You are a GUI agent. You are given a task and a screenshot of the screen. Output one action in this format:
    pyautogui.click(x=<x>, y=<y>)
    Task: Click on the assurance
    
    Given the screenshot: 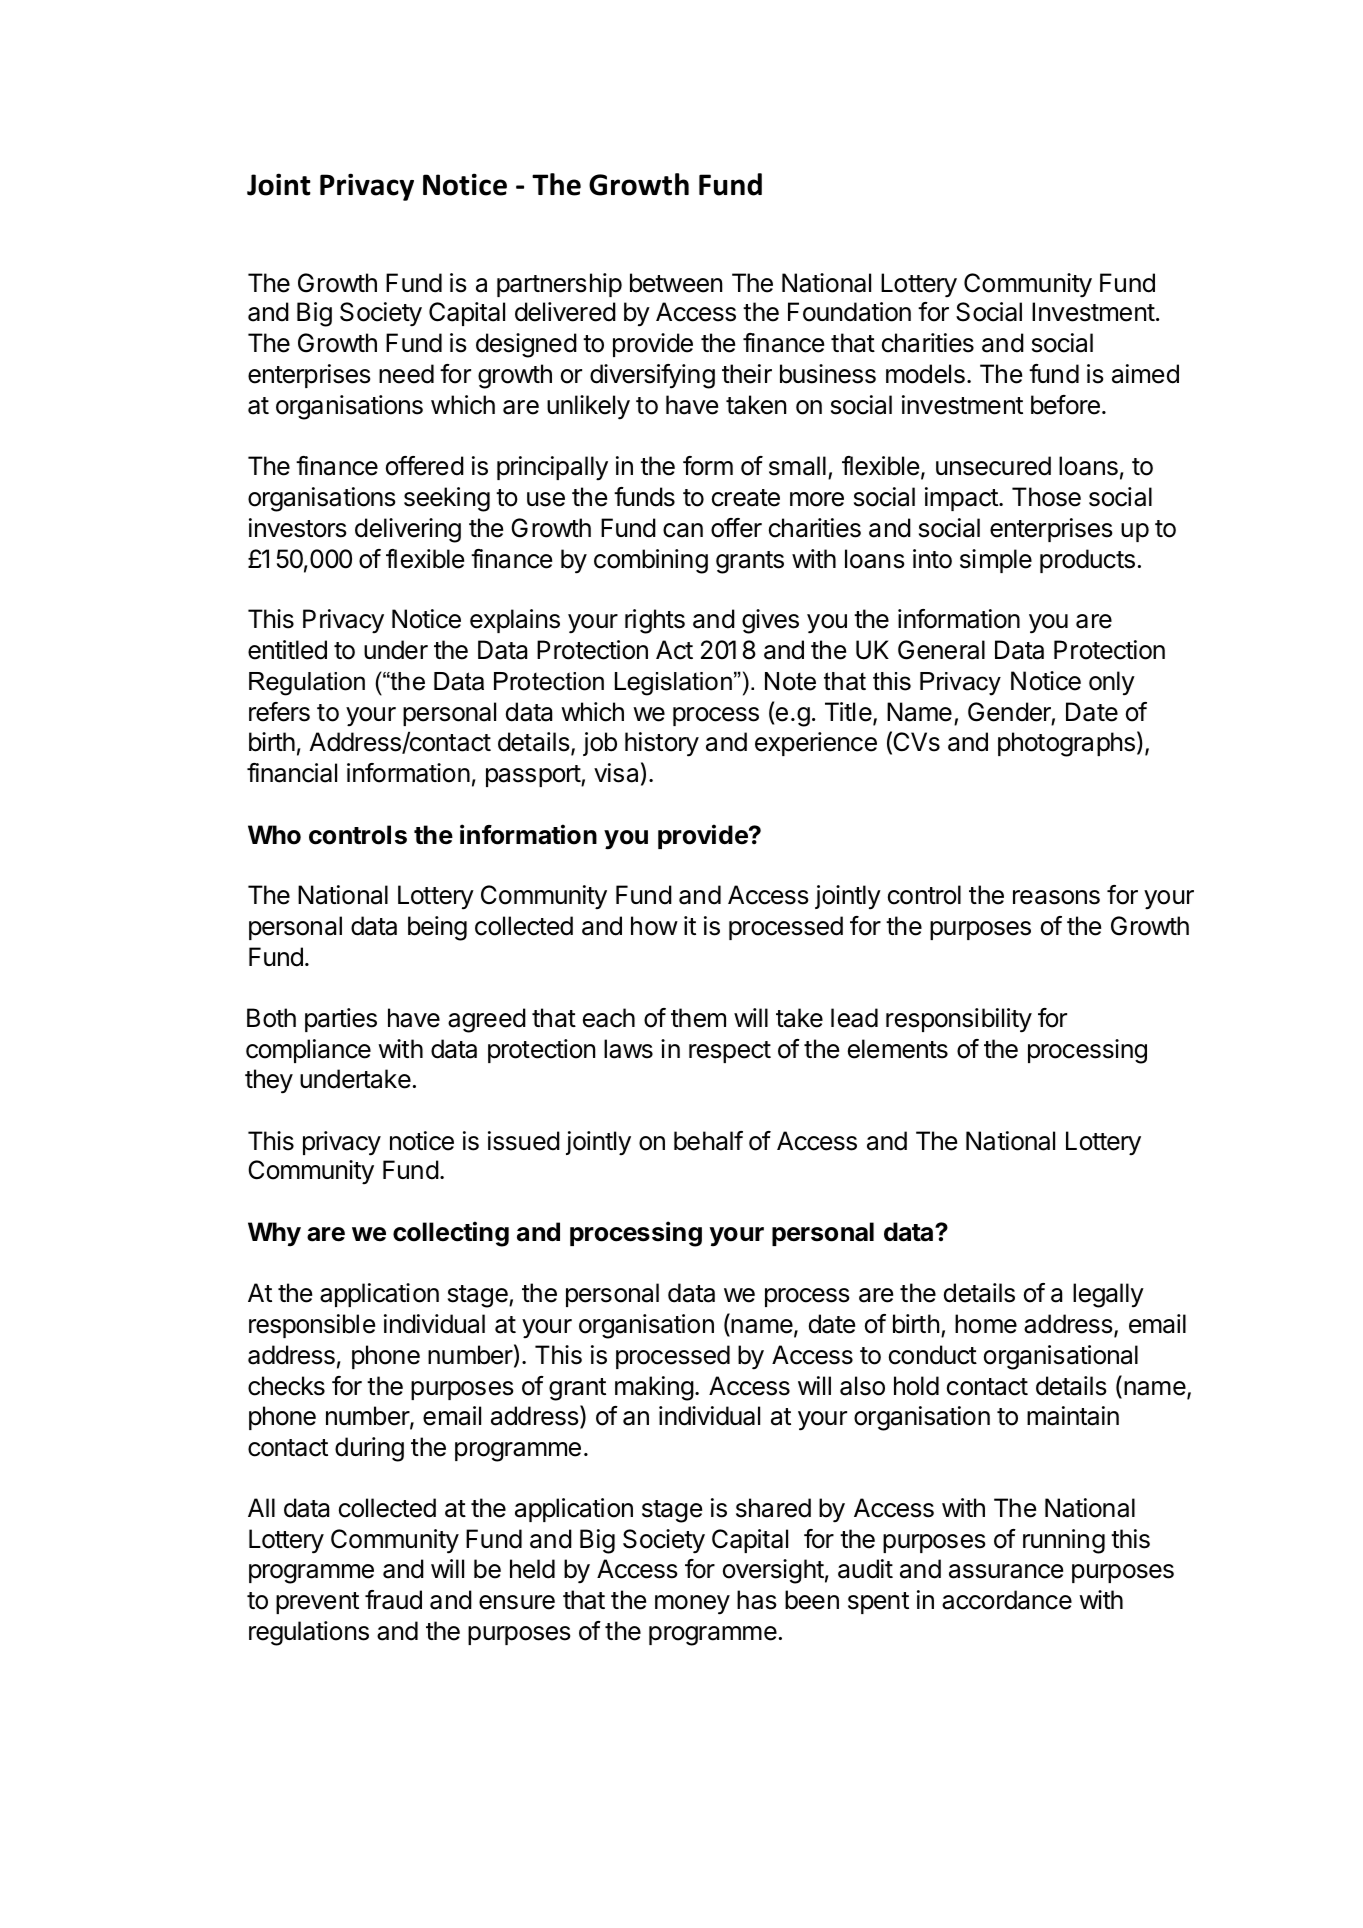 What is the action you would take?
    pyautogui.click(x=1006, y=1571)
